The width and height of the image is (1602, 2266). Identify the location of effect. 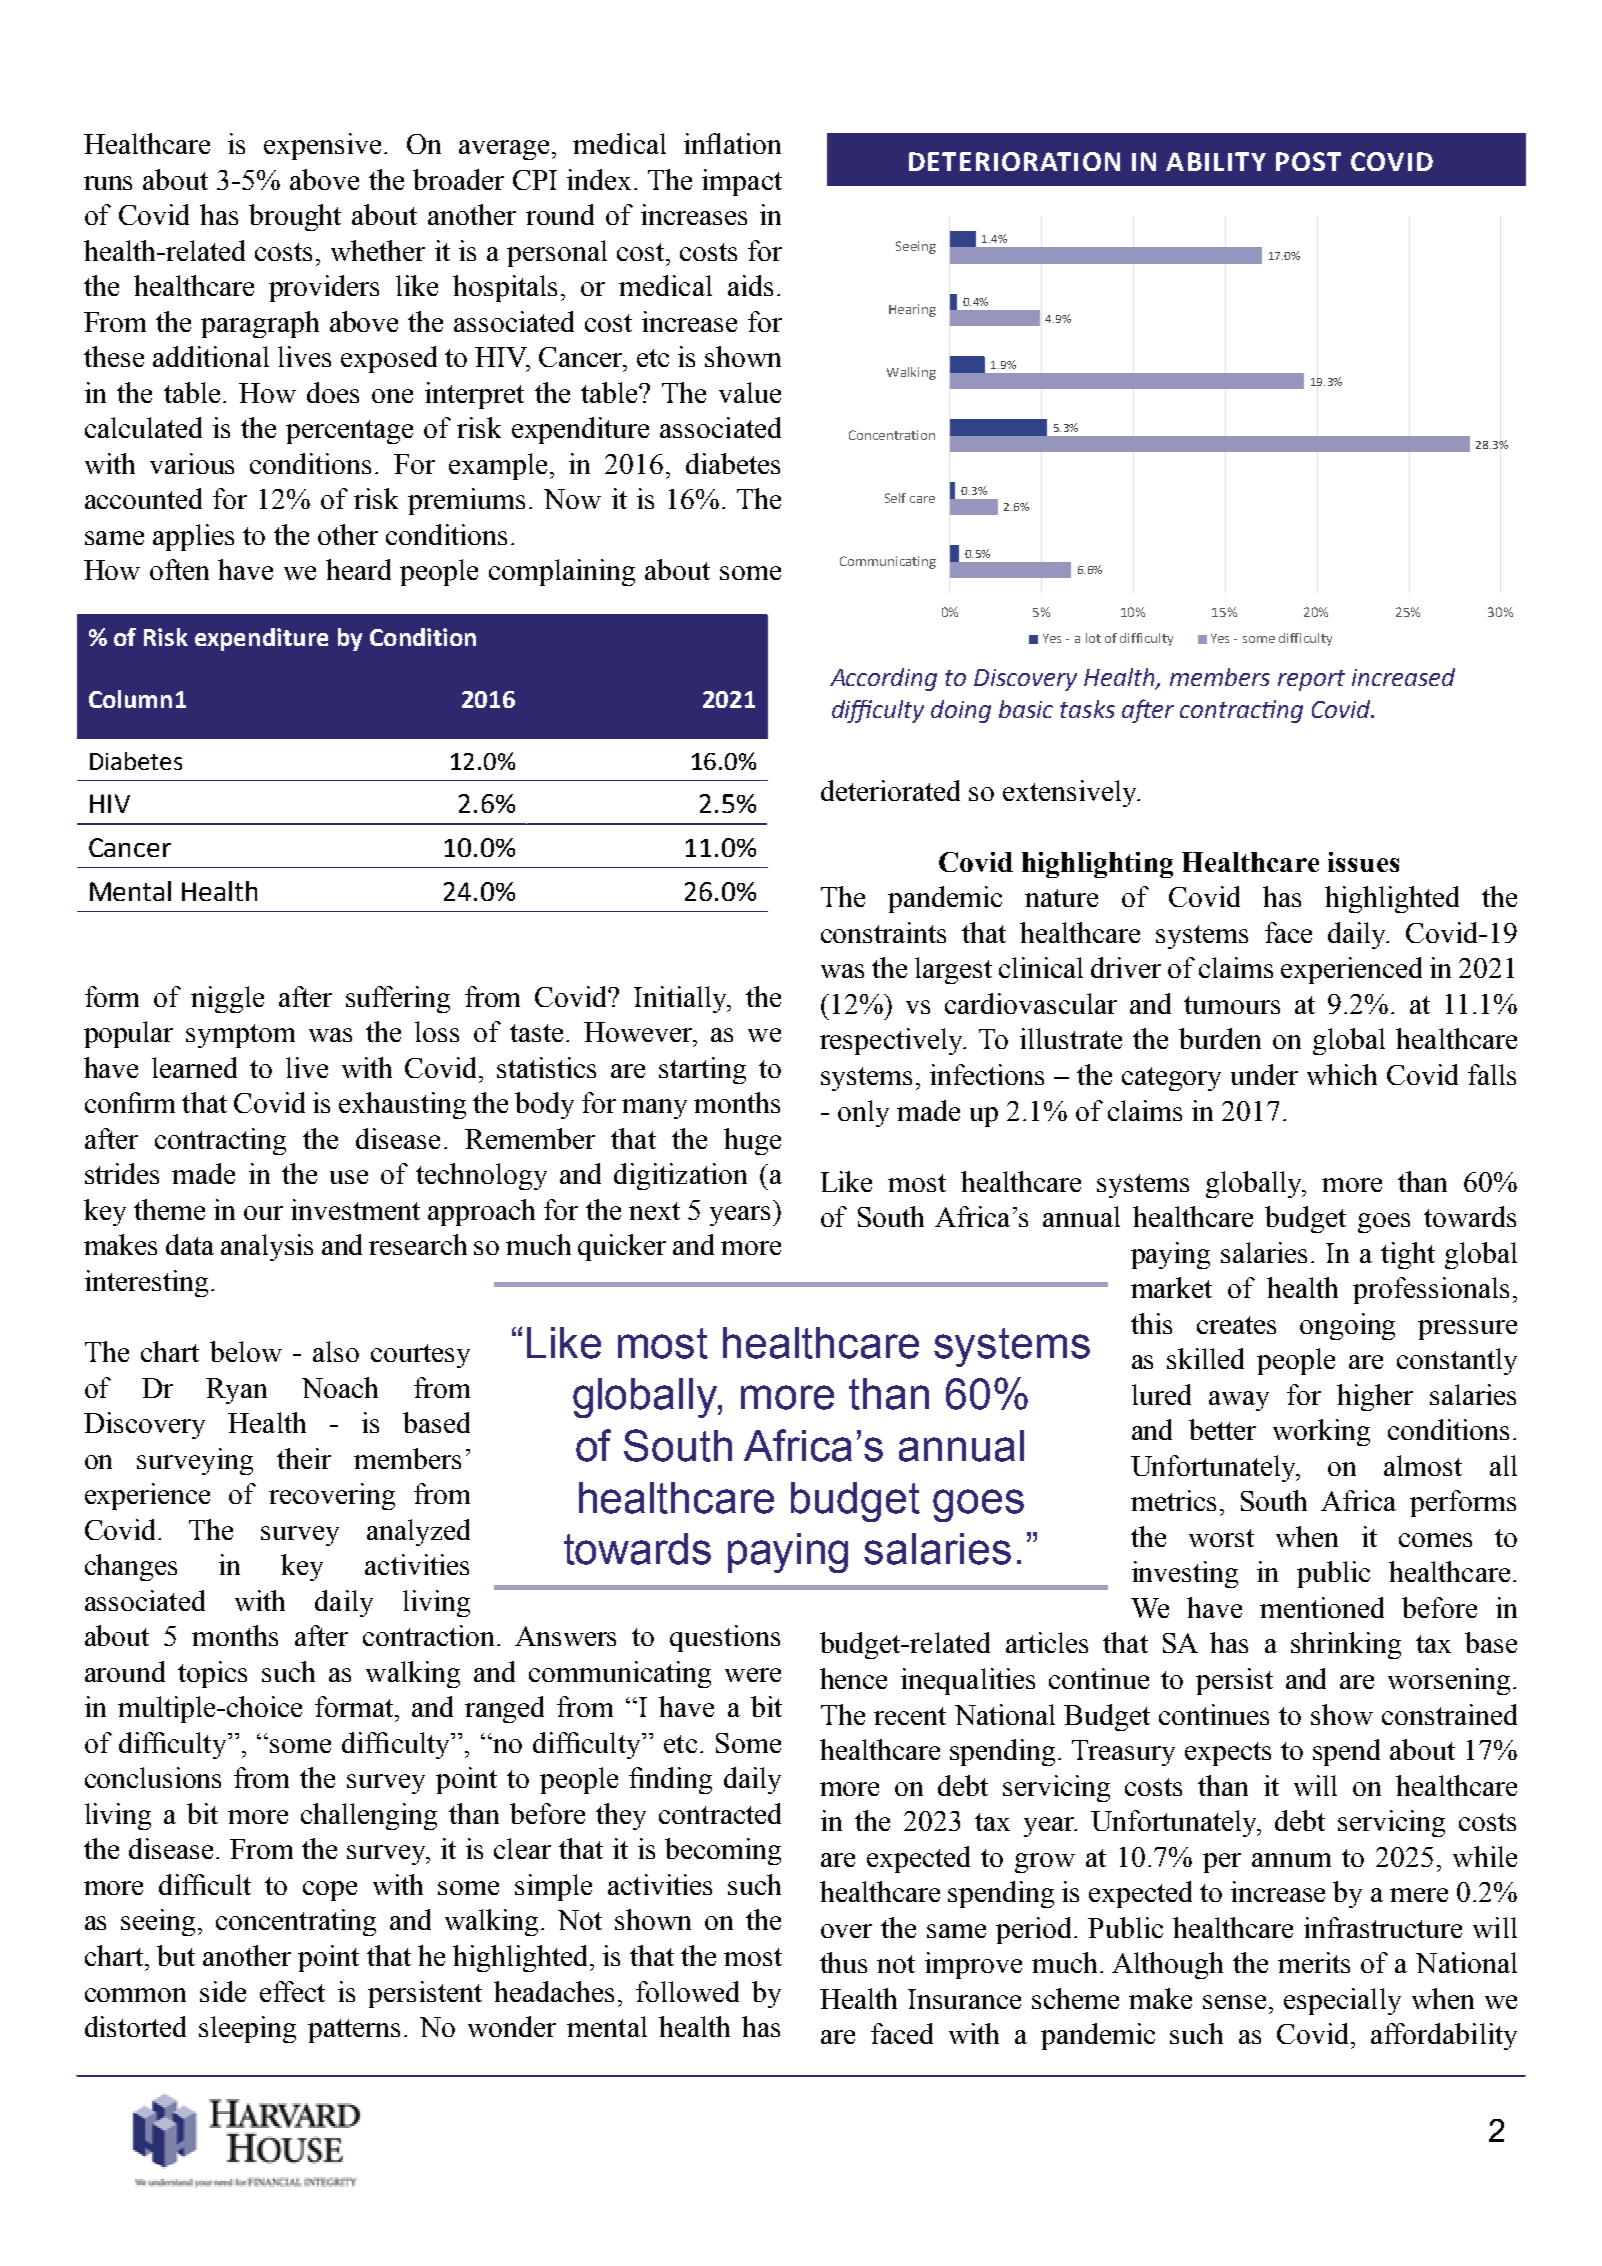
(292, 1991).
